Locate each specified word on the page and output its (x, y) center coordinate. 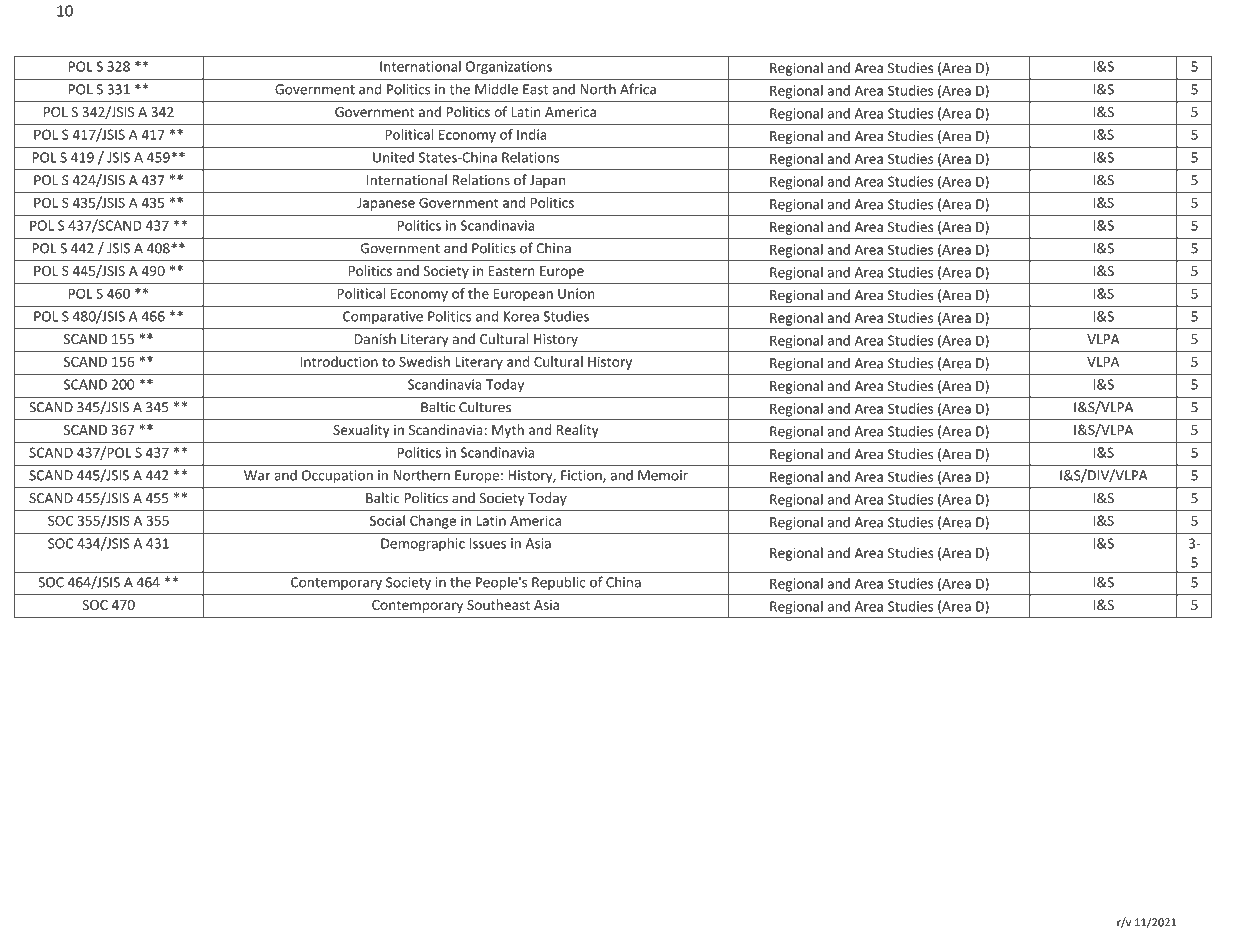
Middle (496, 89)
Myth (508, 431)
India (532, 134)
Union (576, 293)
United (393, 157)
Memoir (663, 475)
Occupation (337, 476)
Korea (521, 316)
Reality (578, 431)
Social (387, 520)
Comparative (383, 317)
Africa (638, 89)
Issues (488, 543)
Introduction (339, 361)
